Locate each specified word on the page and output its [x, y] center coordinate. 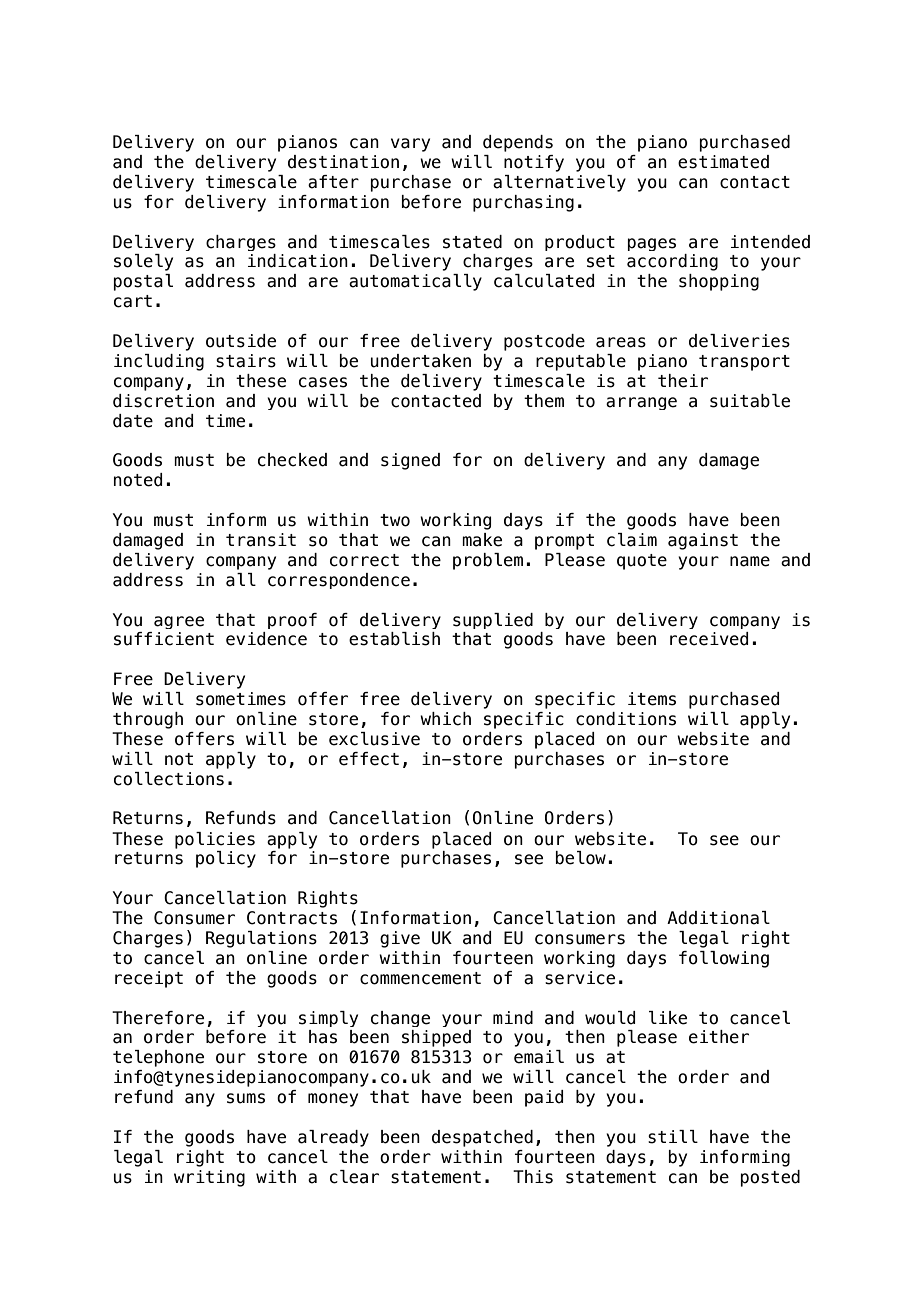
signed [410, 461]
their [683, 381]
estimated [723, 162]
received [709, 639]
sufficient [164, 639]
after [333, 182]
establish [394, 639]
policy [226, 859]
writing [209, 1178]
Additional [718, 918]
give [400, 939]
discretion [163, 401]
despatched [482, 1138]
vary [410, 145]
